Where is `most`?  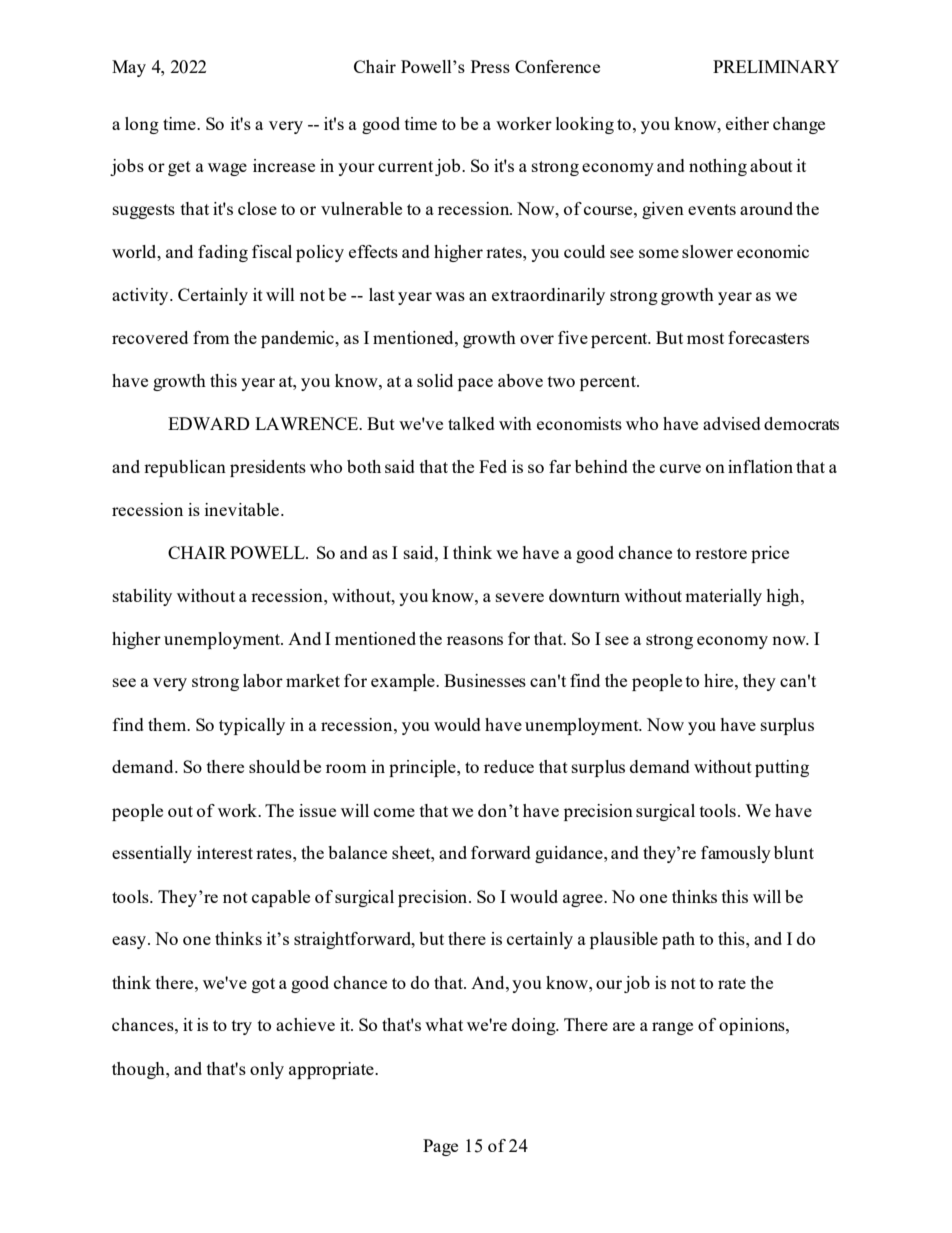 most is located at coordinates (705, 338).
